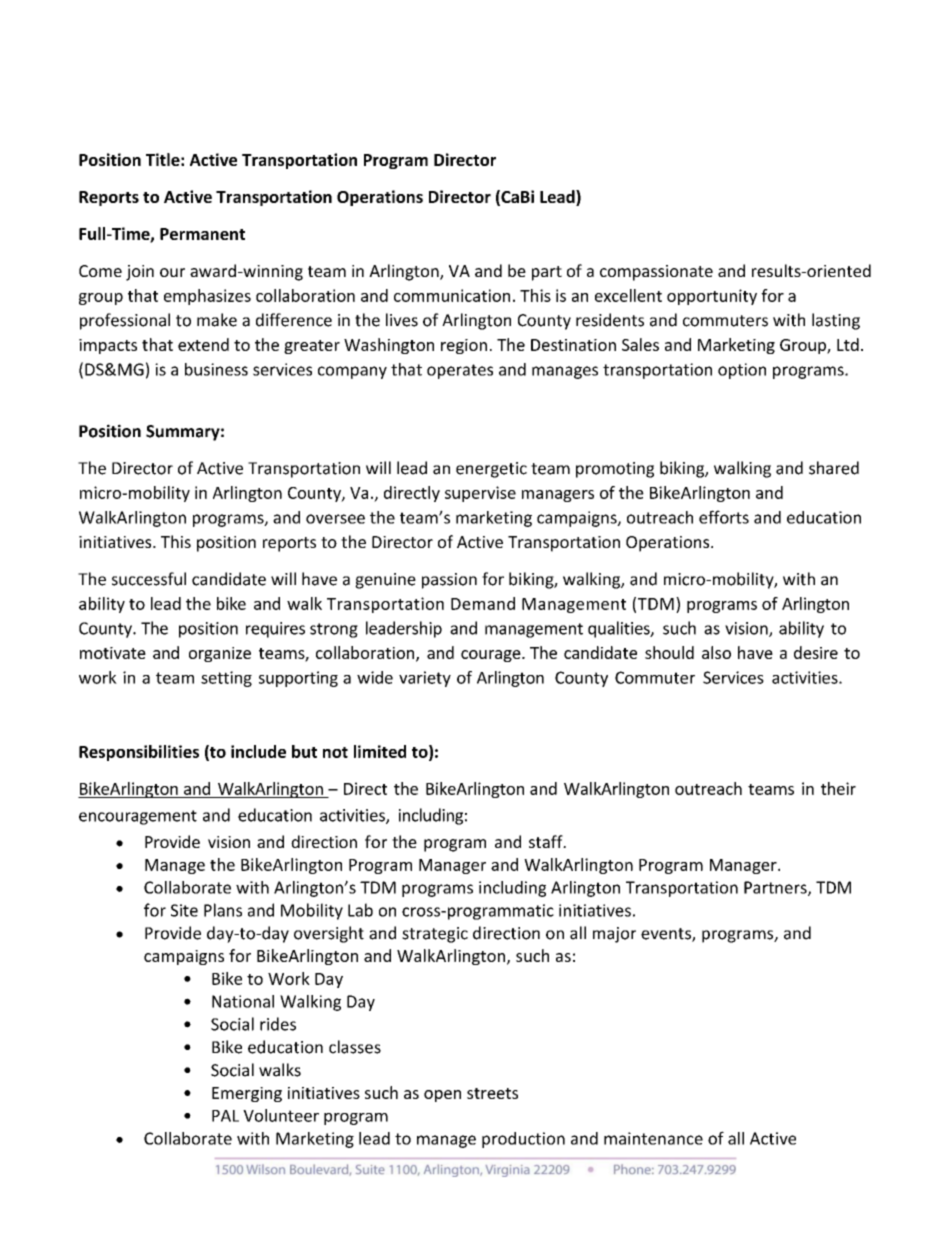 The width and height of the screenshot is (952, 1233). I want to click on strategic, so click(435, 935).
